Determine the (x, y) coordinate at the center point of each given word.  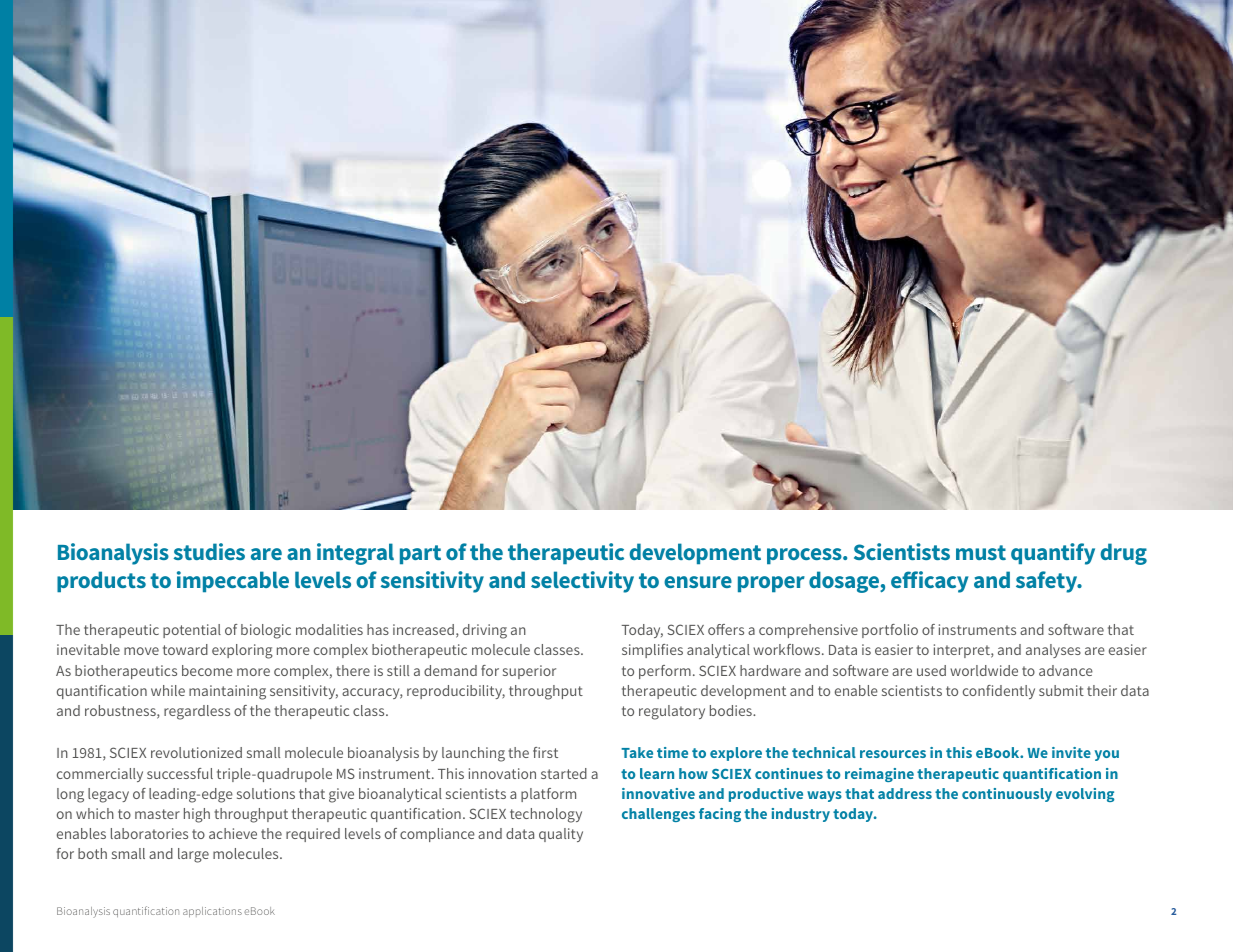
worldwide (984, 670)
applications (212, 912)
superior (529, 672)
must (981, 552)
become (207, 670)
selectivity (582, 582)
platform (548, 795)
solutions (266, 793)
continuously (1007, 795)
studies (209, 551)
